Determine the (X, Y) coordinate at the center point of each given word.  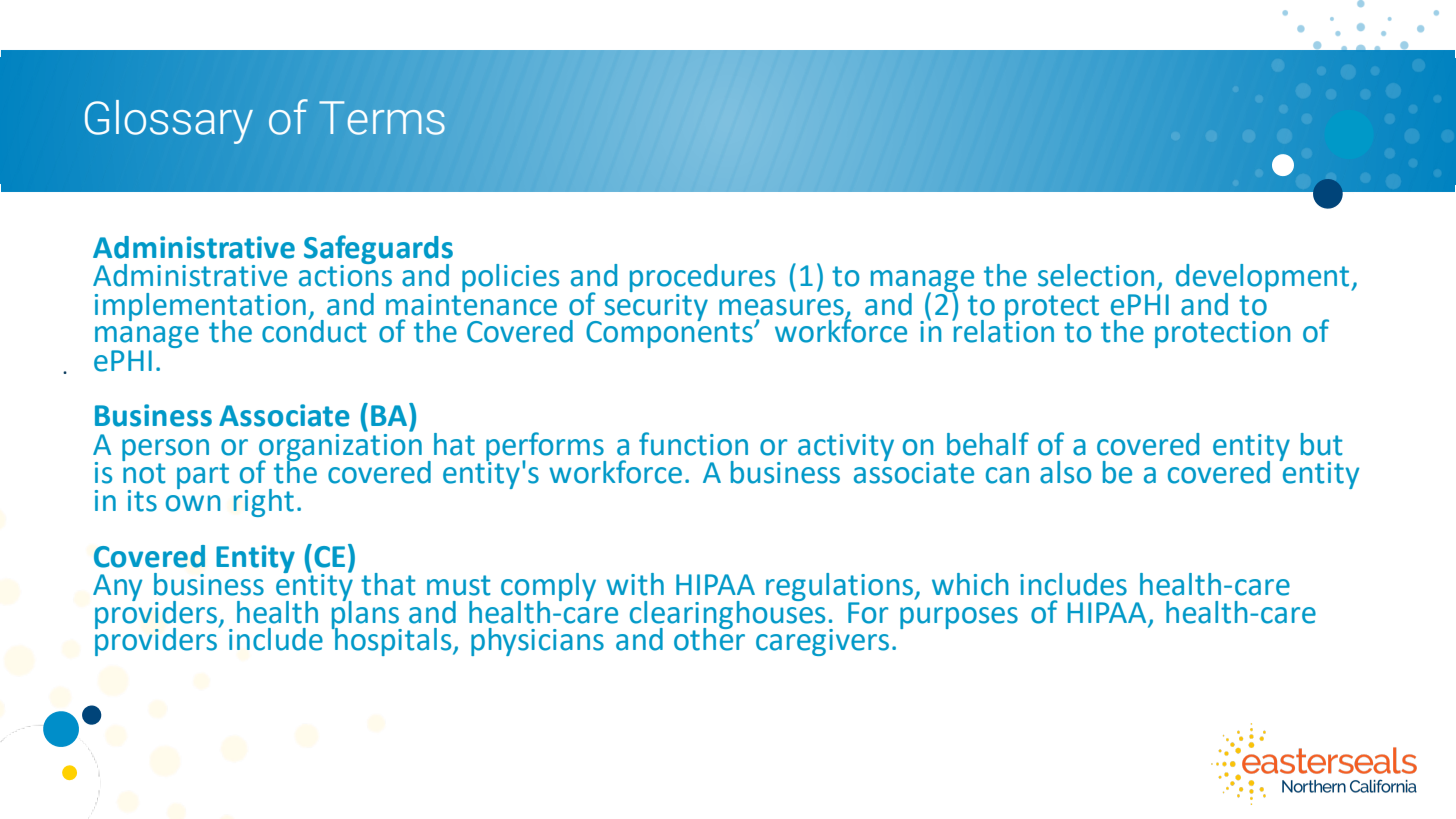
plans (366, 614)
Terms (382, 118)
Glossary (169, 122)
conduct (314, 330)
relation (1003, 330)
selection (1096, 275)
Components (670, 333)
